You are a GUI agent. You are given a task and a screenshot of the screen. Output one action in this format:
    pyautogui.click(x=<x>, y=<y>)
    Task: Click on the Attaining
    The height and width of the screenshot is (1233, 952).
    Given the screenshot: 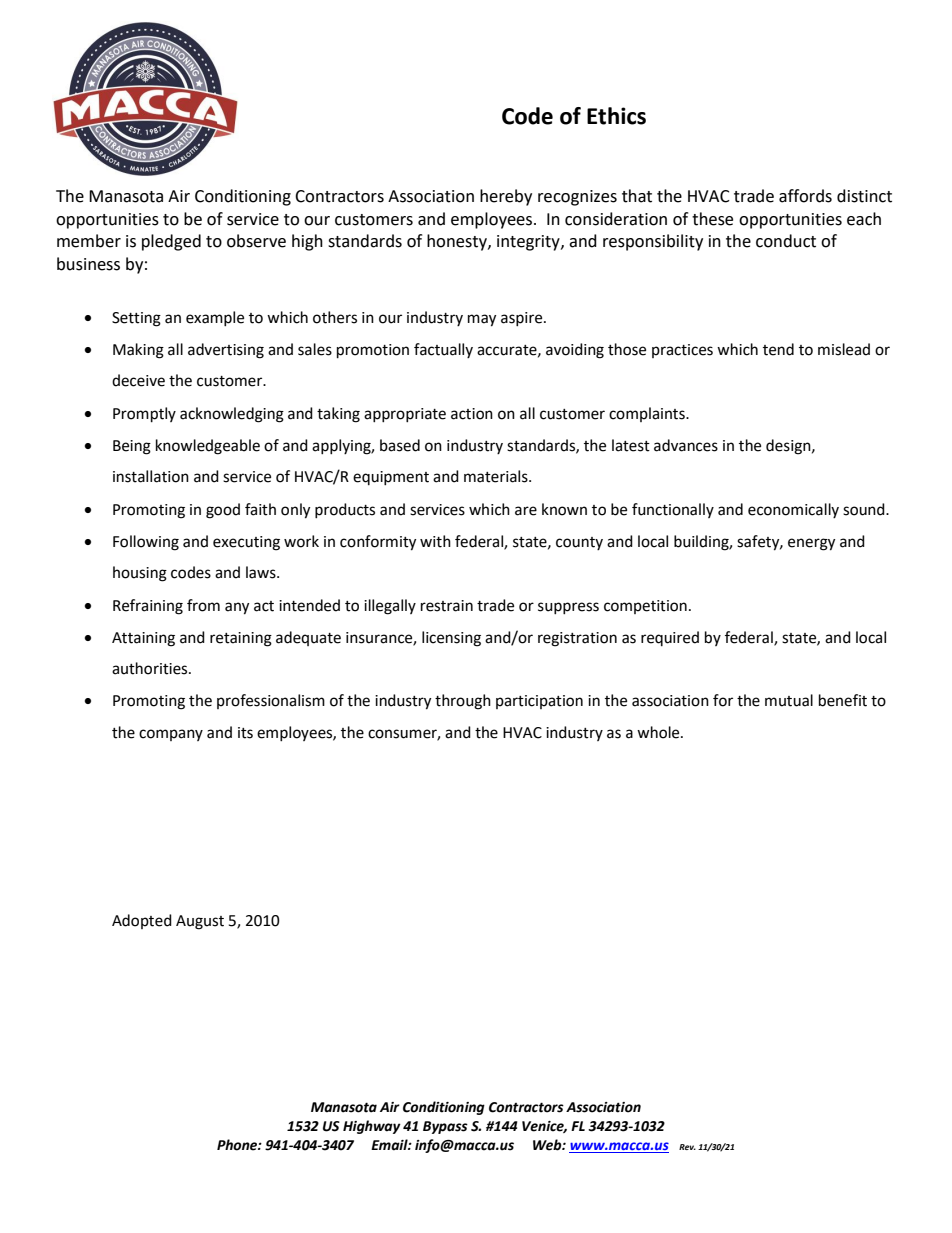 What is the action you would take?
    pyautogui.click(x=143, y=639)
